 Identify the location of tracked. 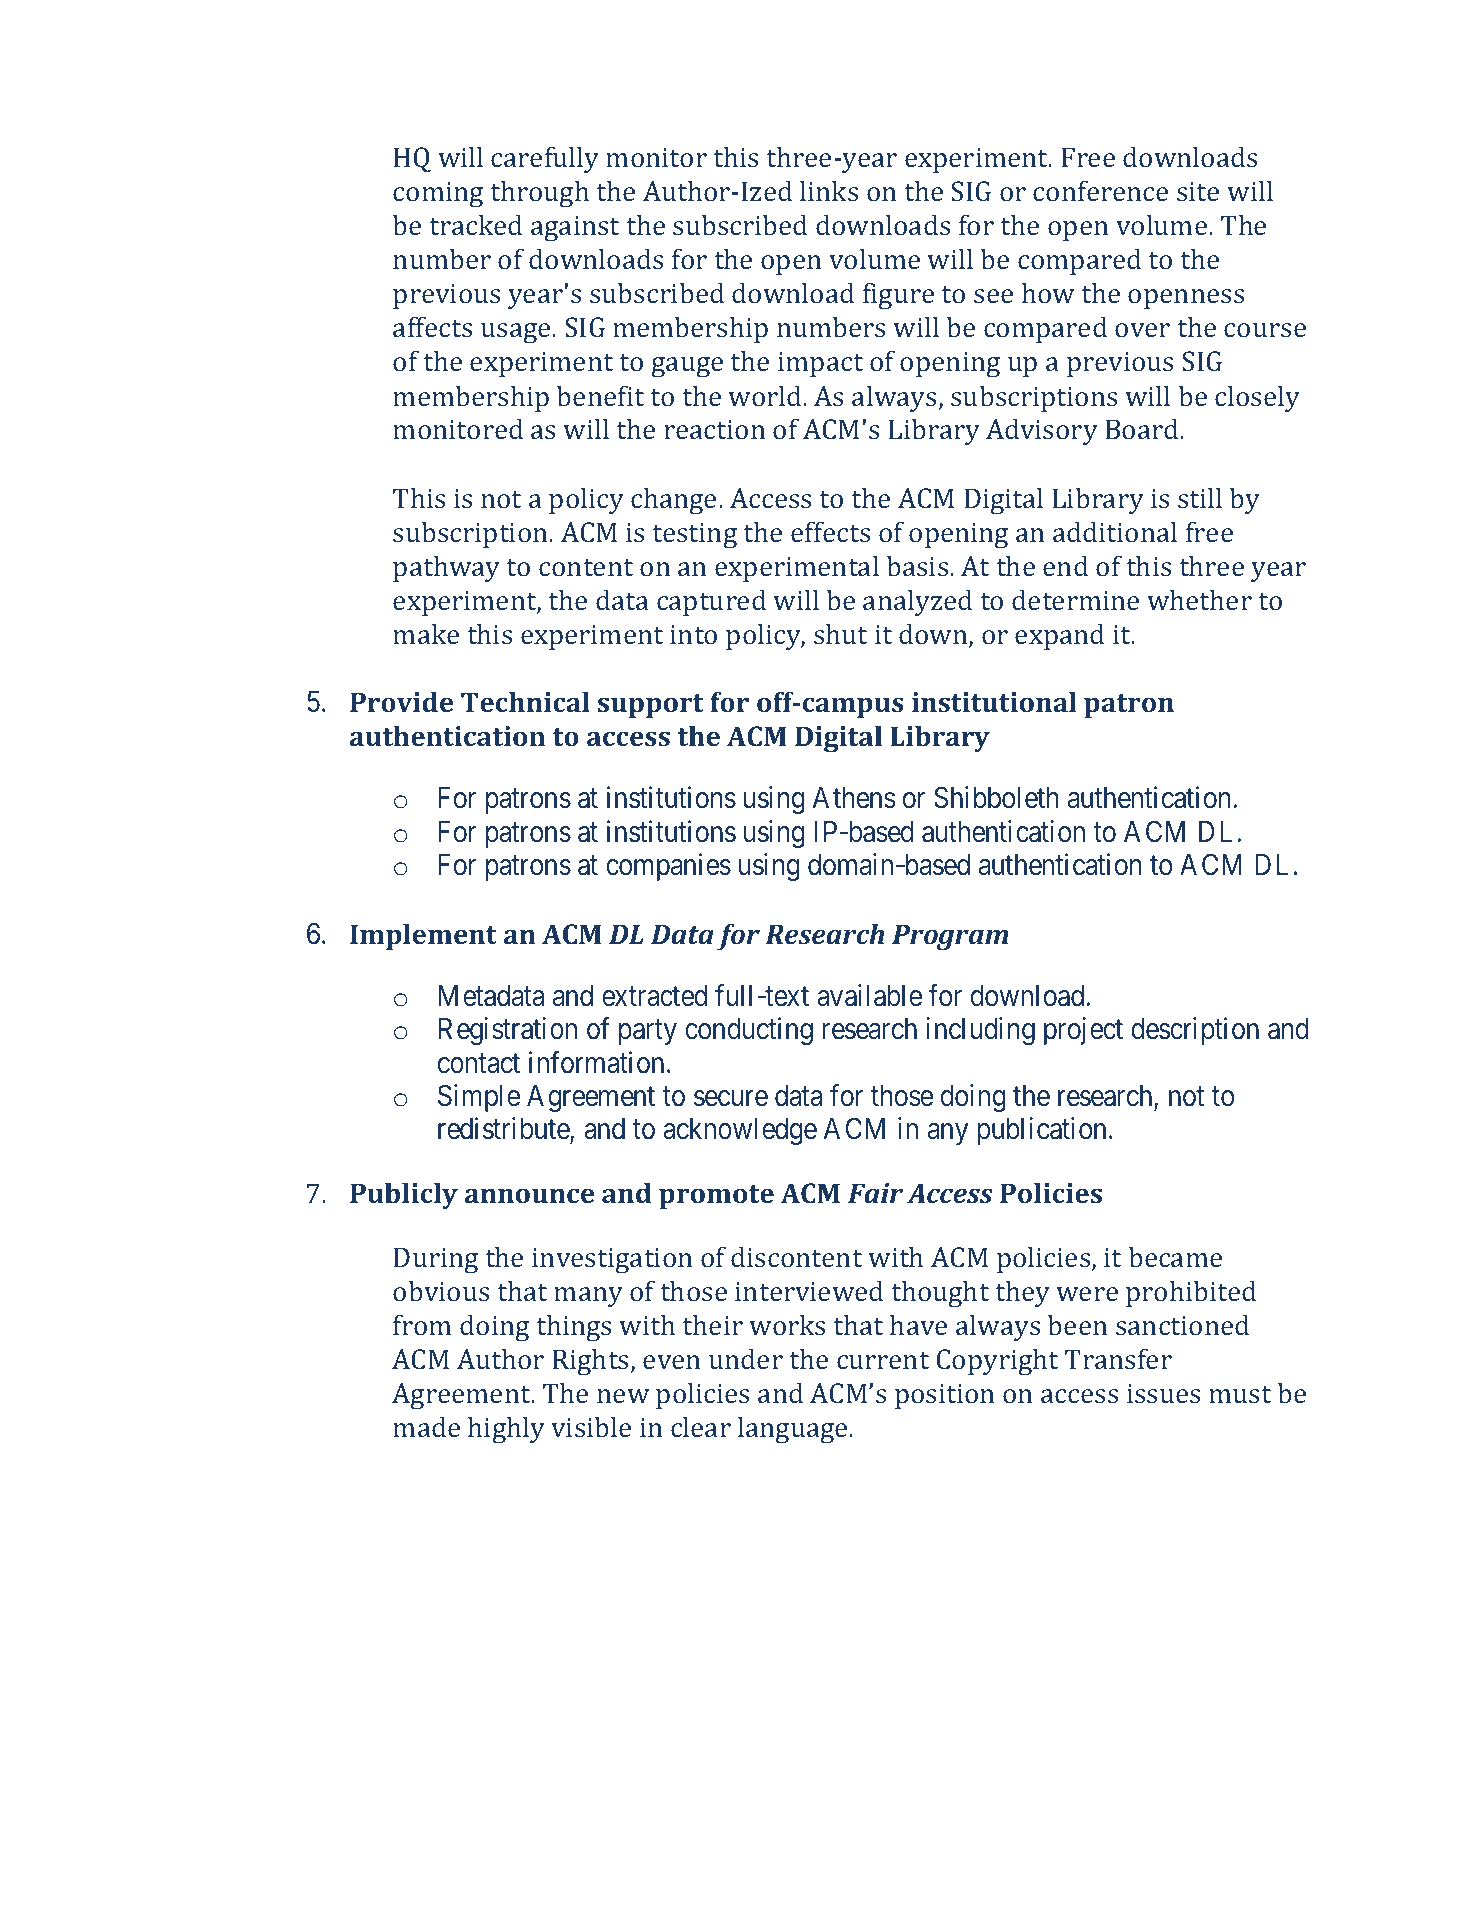
(475, 224).
